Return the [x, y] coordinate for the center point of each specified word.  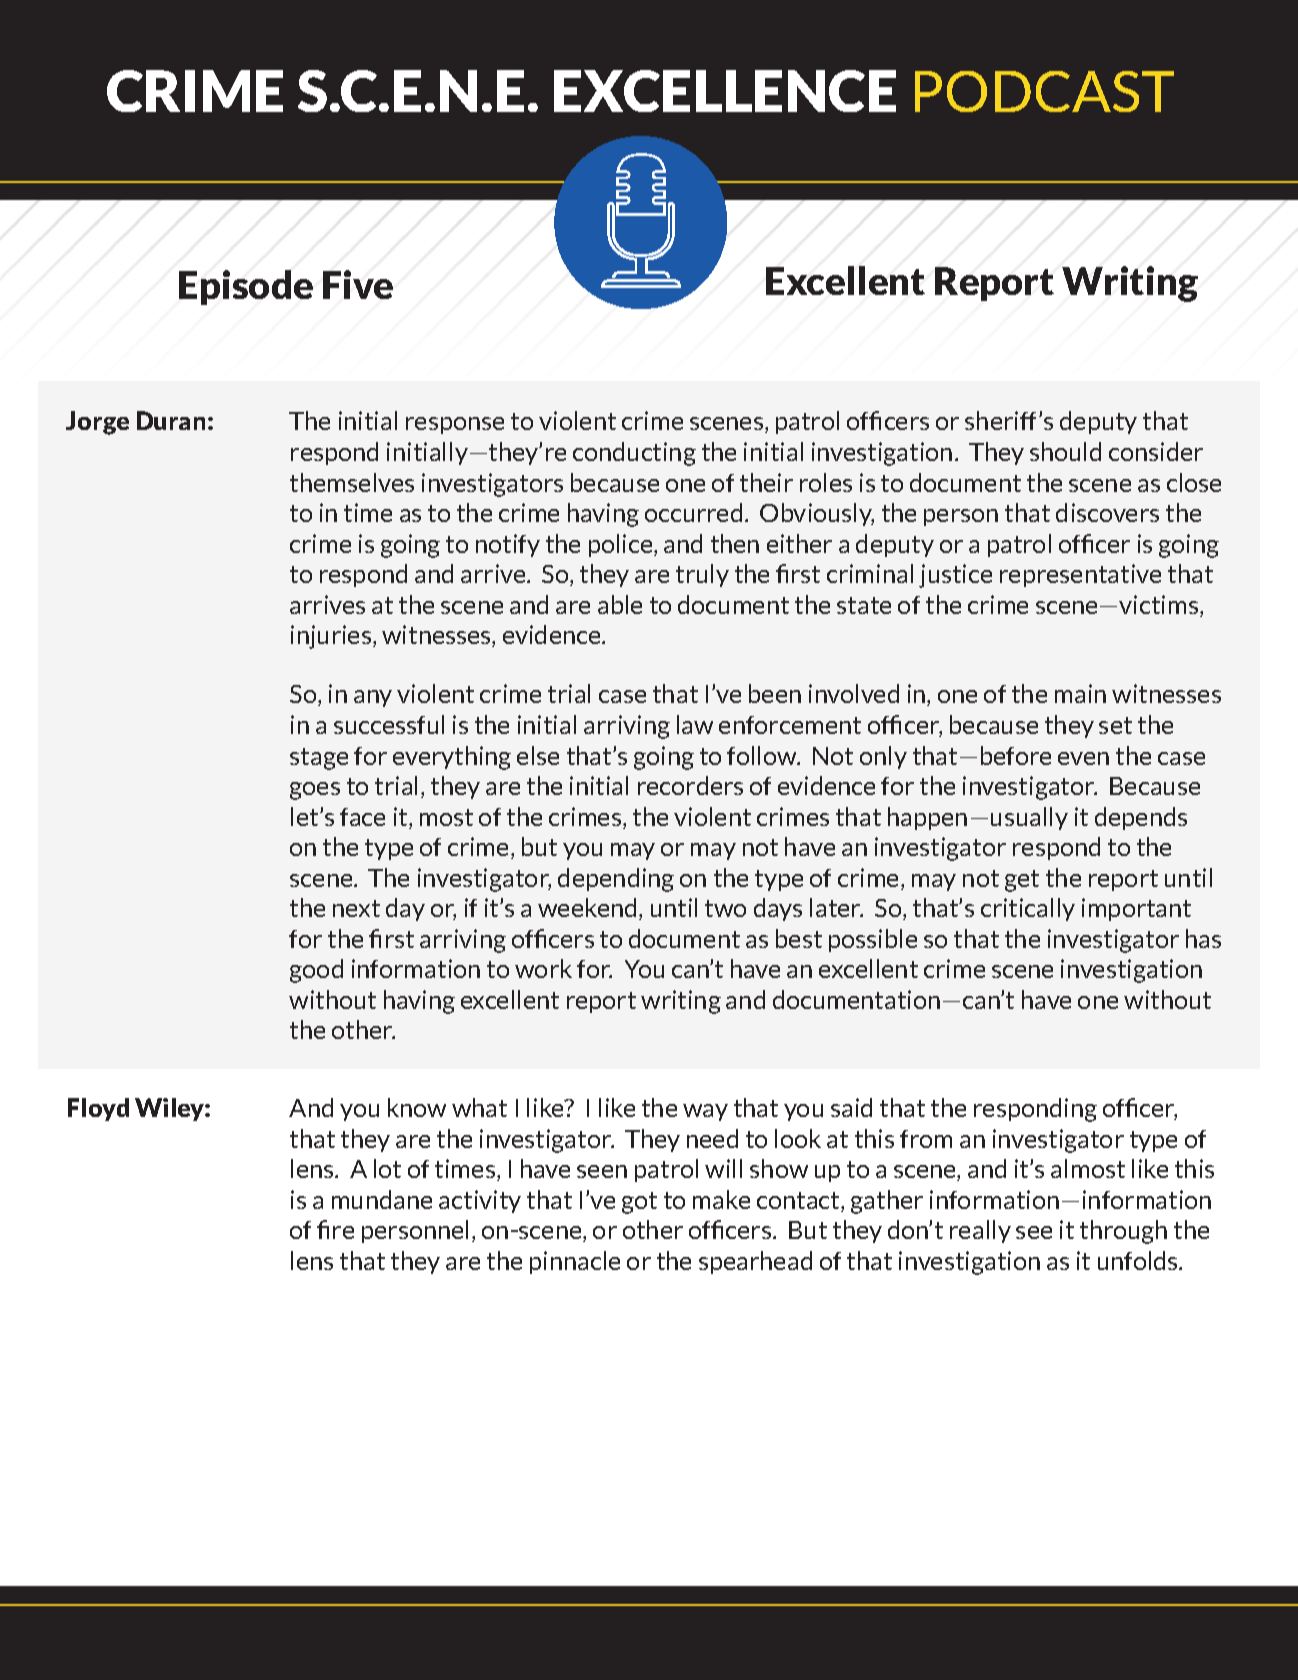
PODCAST [1044, 91]
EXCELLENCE [725, 91]
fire [335, 1229]
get [1022, 881]
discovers [1107, 512]
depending [616, 880]
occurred [693, 512]
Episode [246, 287]
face [362, 817]
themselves [352, 482]
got [639, 1203]
